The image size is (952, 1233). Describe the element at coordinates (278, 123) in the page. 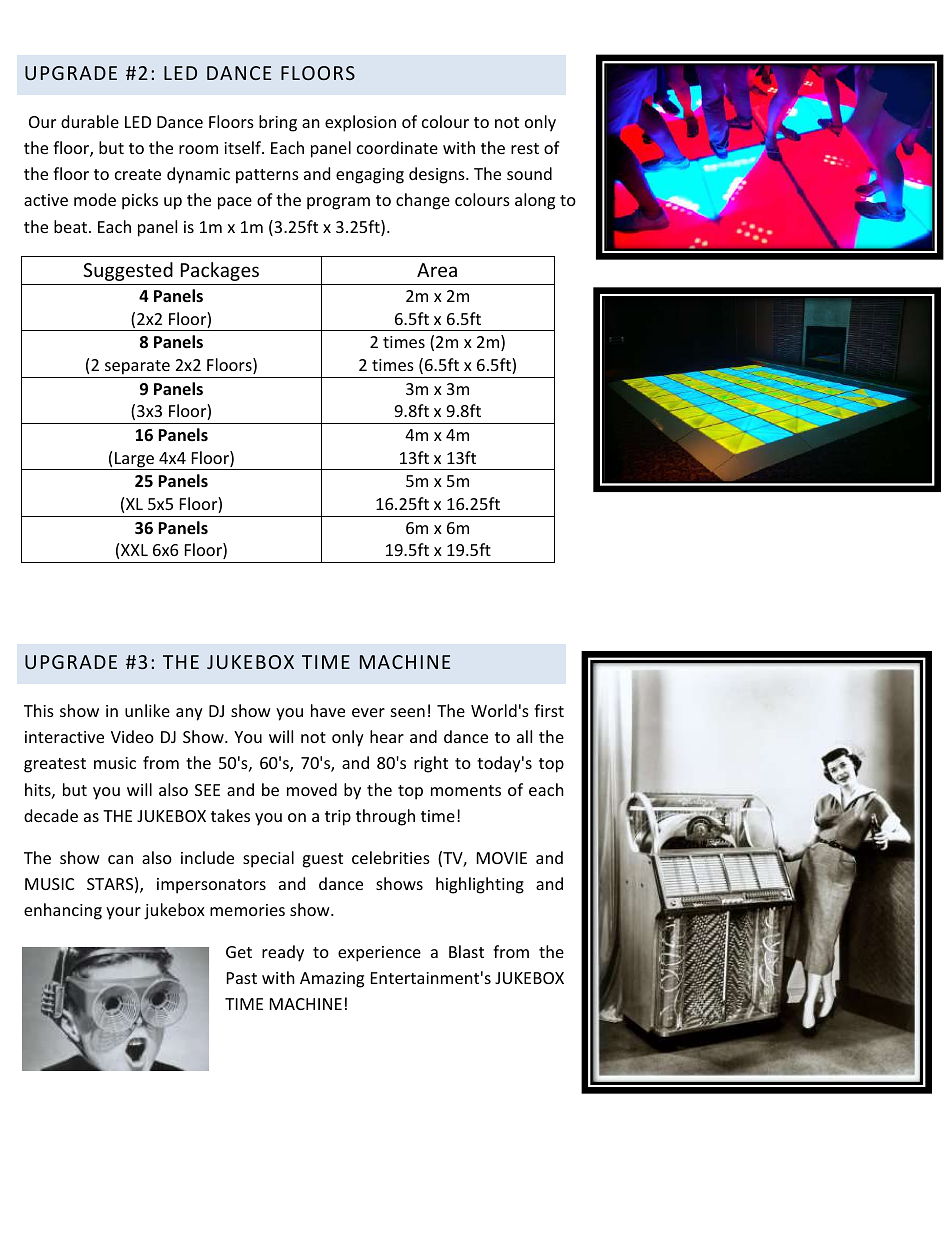

I see `bring` at that location.
